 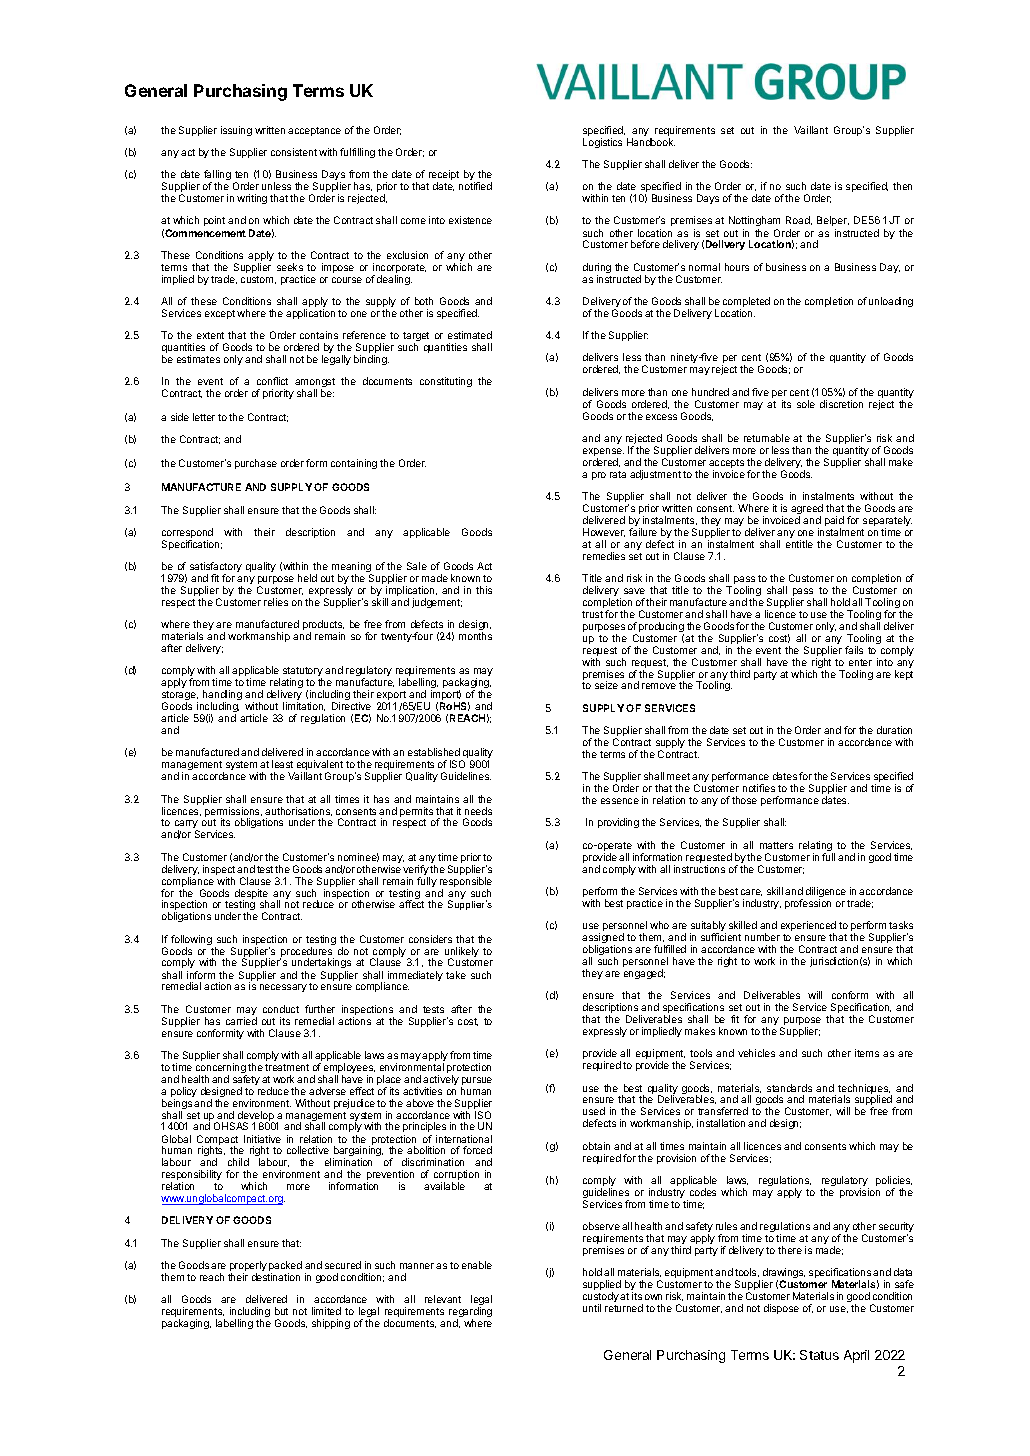 What do you see at coordinates (808, 927) in the page?
I see `experienced` at bounding box center [808, 927].
